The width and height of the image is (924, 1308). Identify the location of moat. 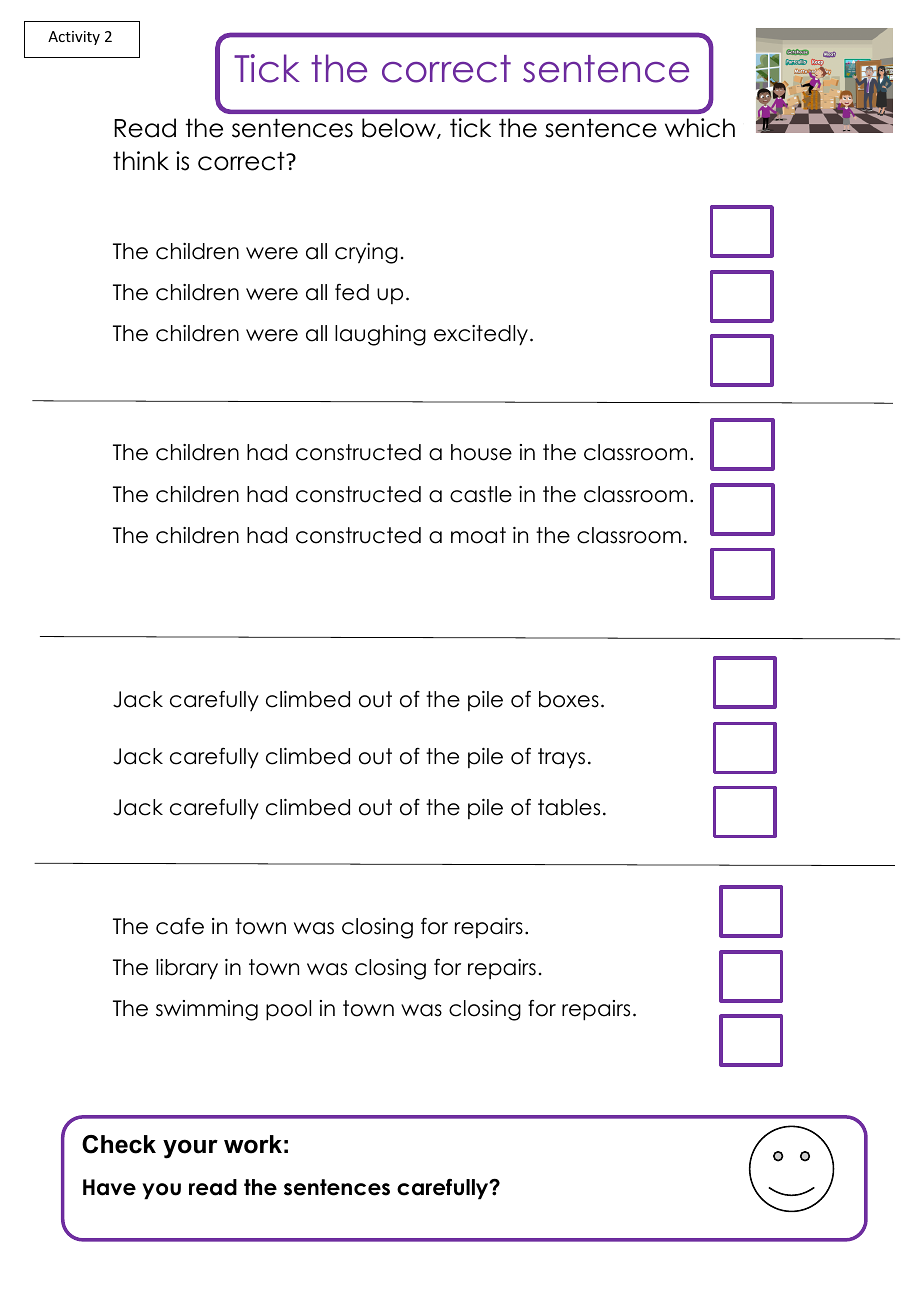
(478, 535).
